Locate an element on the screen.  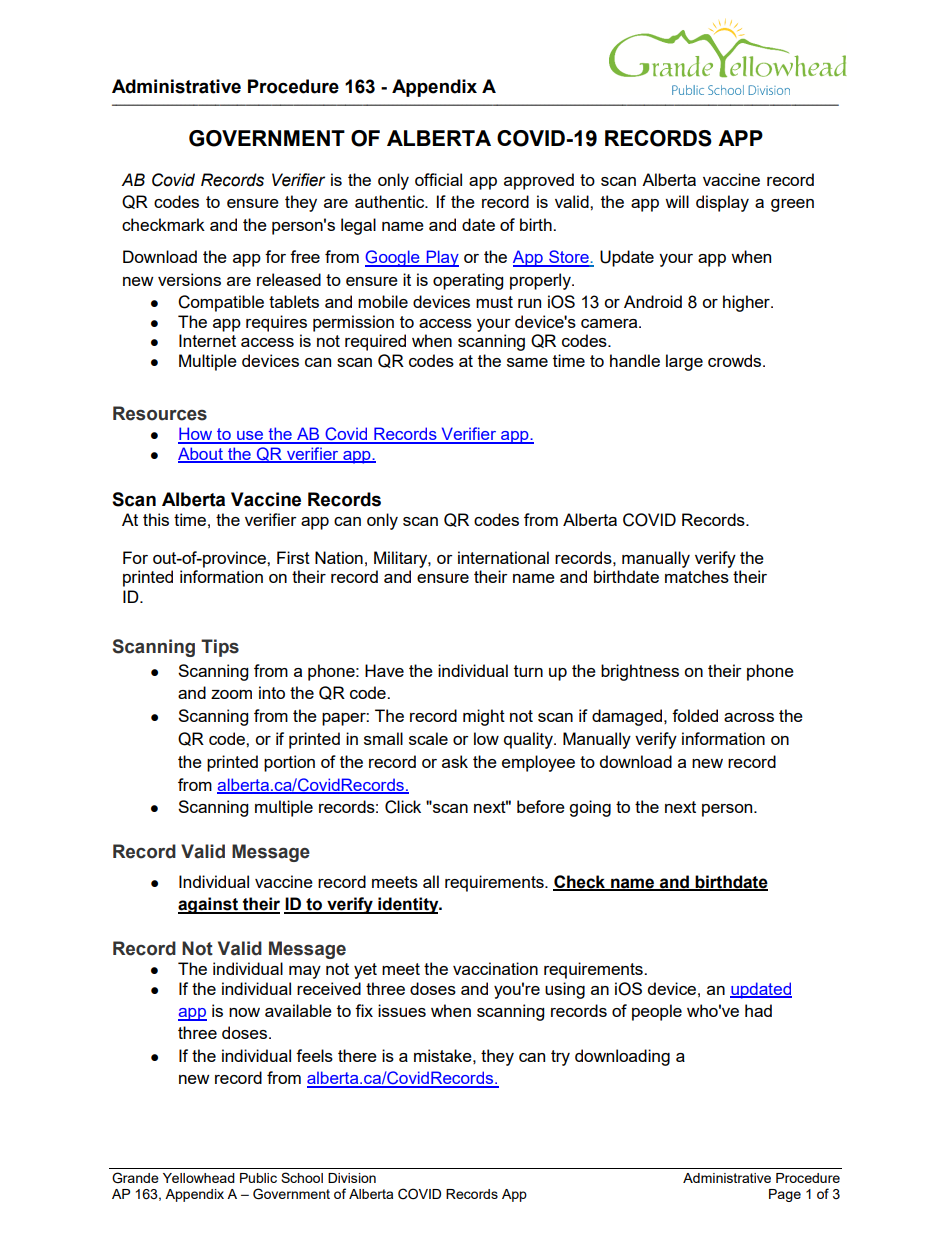
official is located at coordinates (438, 179).
